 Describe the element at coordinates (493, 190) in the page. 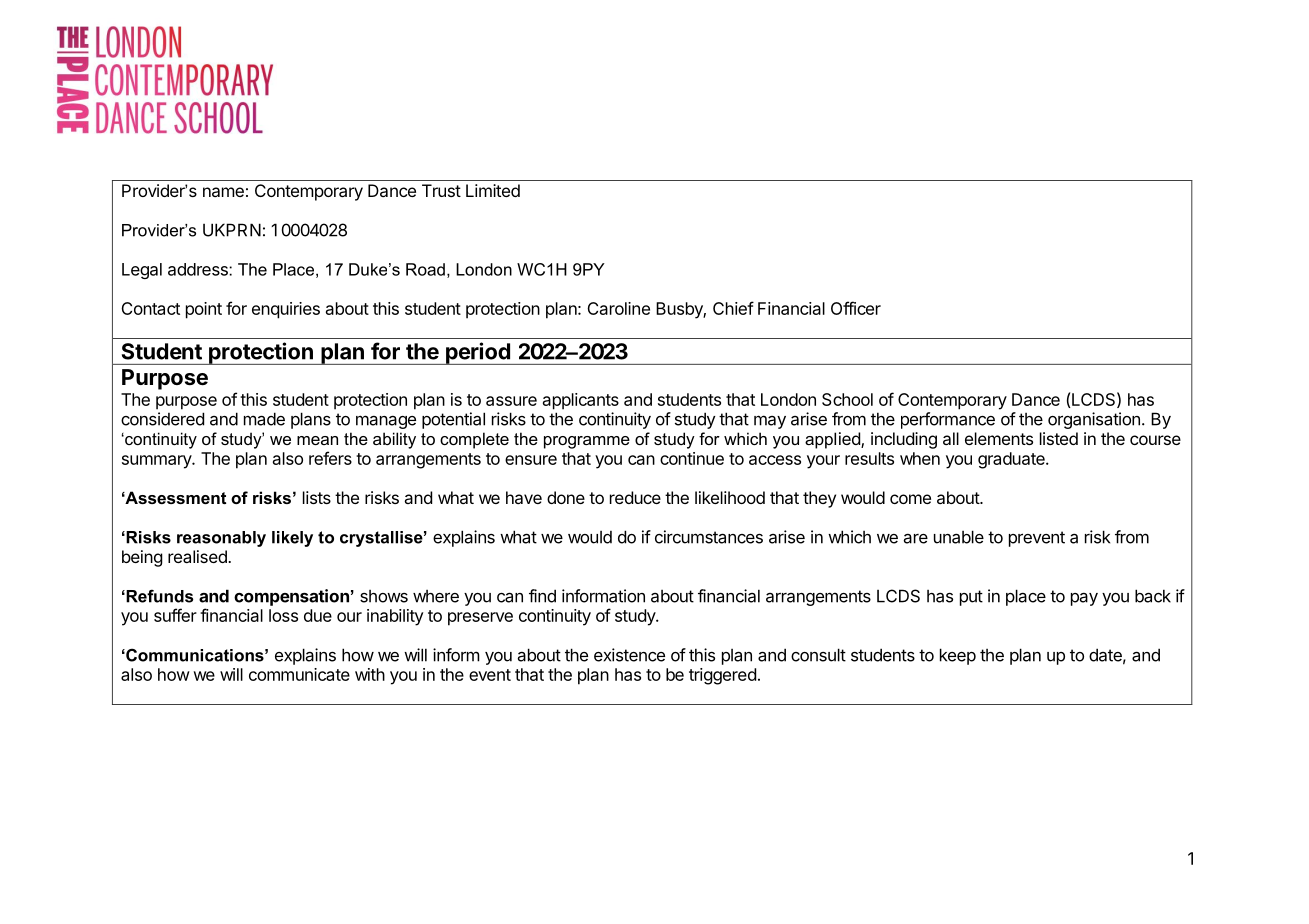

I see `Limited` at that location.
